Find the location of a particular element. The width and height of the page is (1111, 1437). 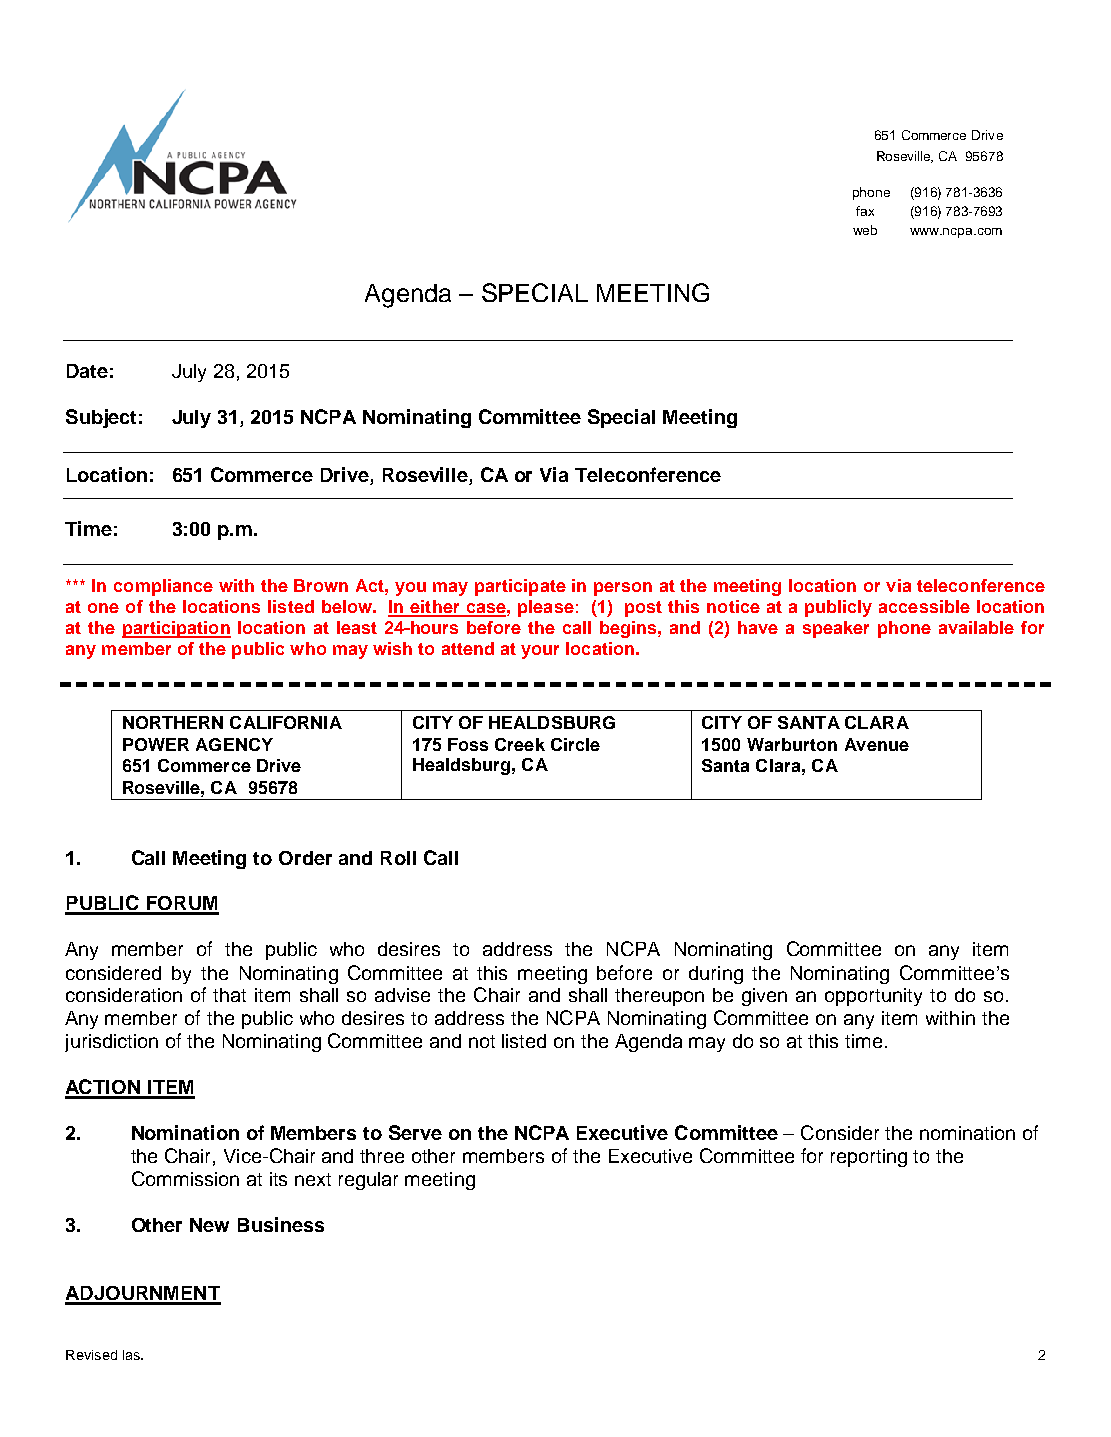

reporting is located at coordinates (869, 1158).
